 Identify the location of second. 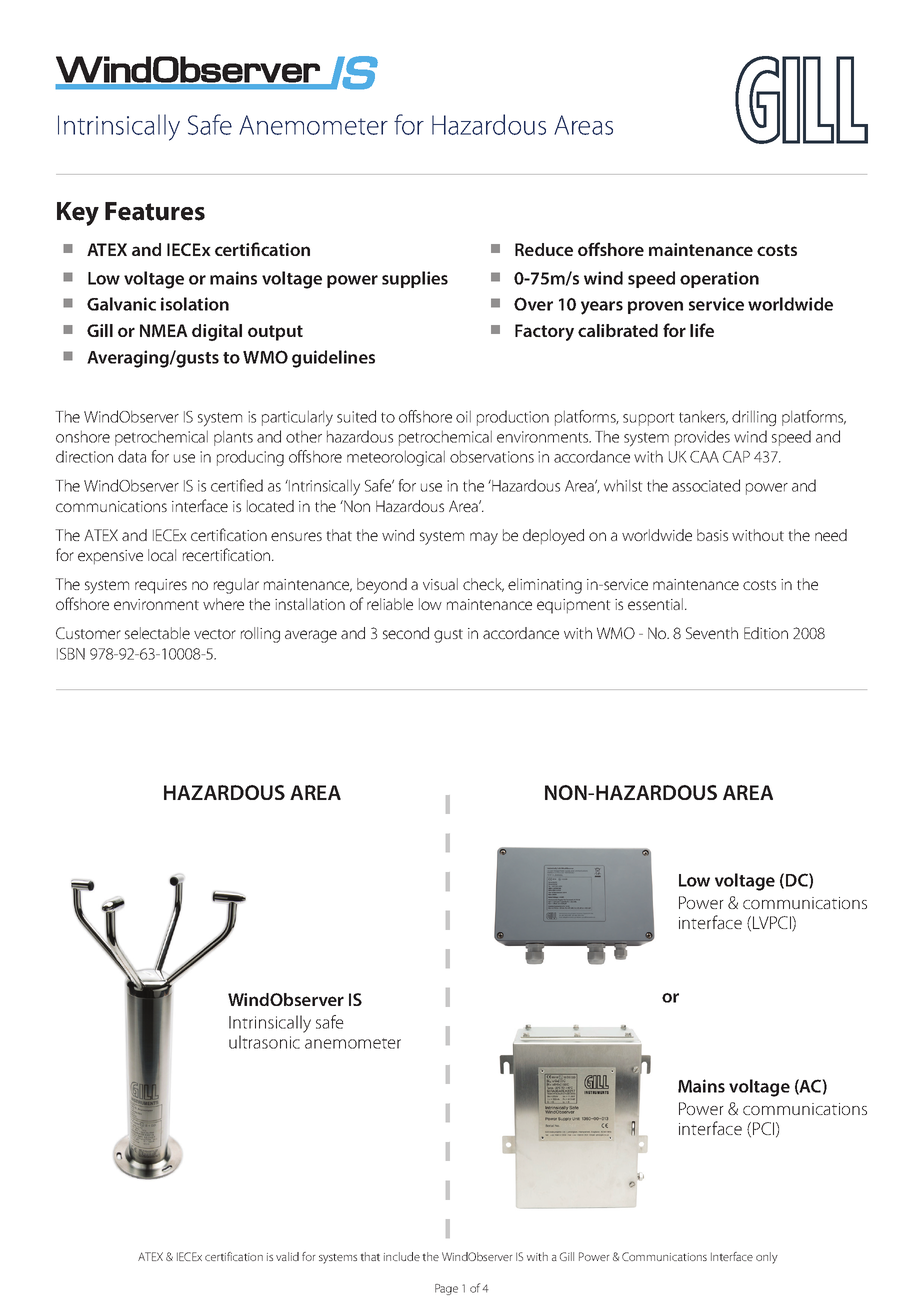
(406, 633).
